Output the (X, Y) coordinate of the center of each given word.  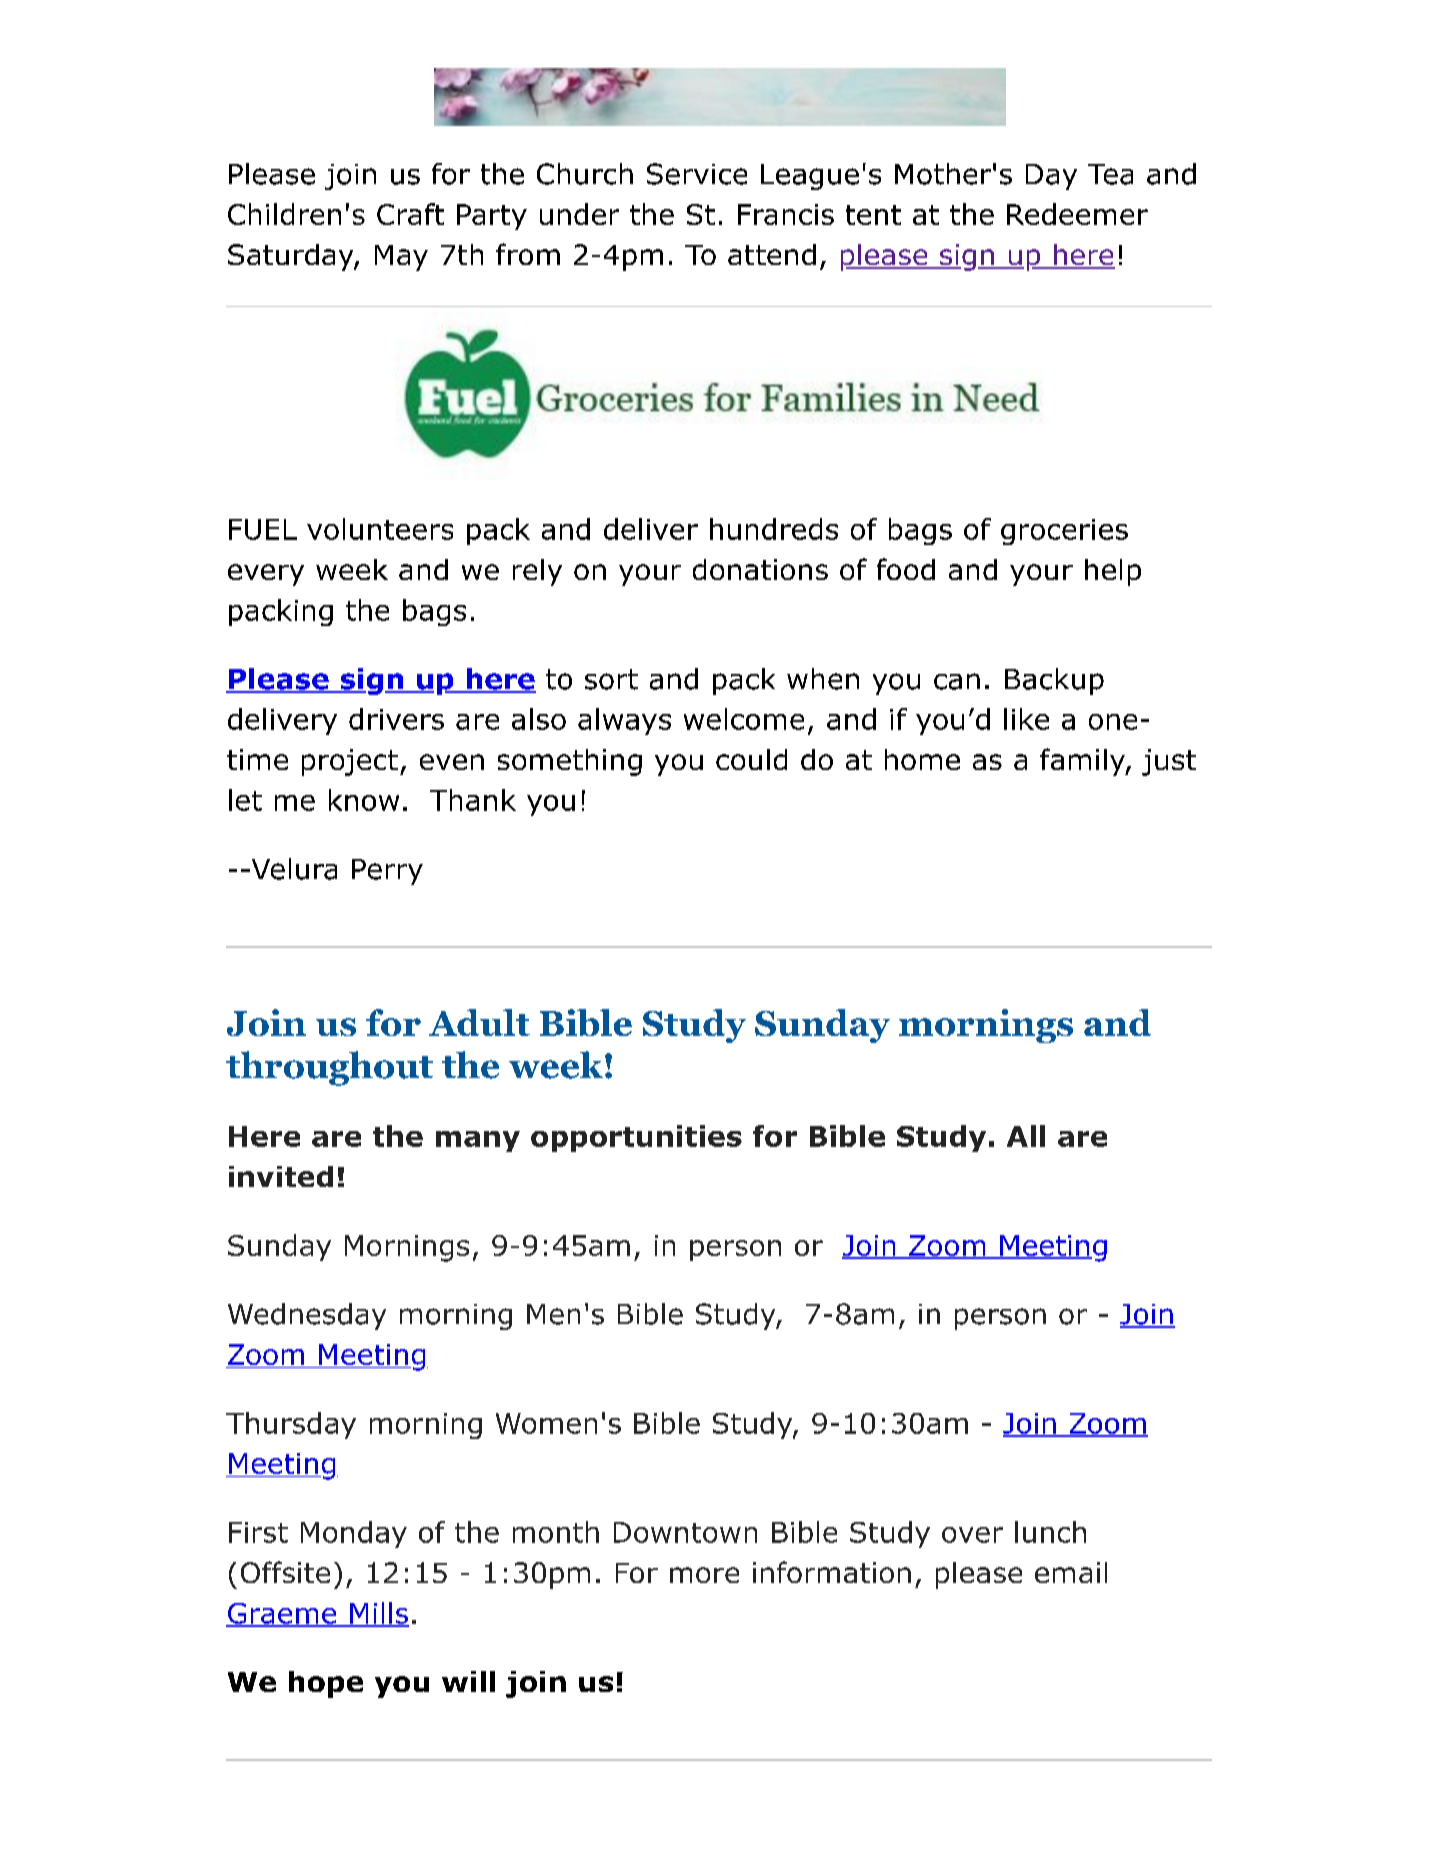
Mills (378, 1614)
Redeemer (1077, 214)
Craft (410, 214)
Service (697, 174)
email (1071, 1572)
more (704, 1575)
